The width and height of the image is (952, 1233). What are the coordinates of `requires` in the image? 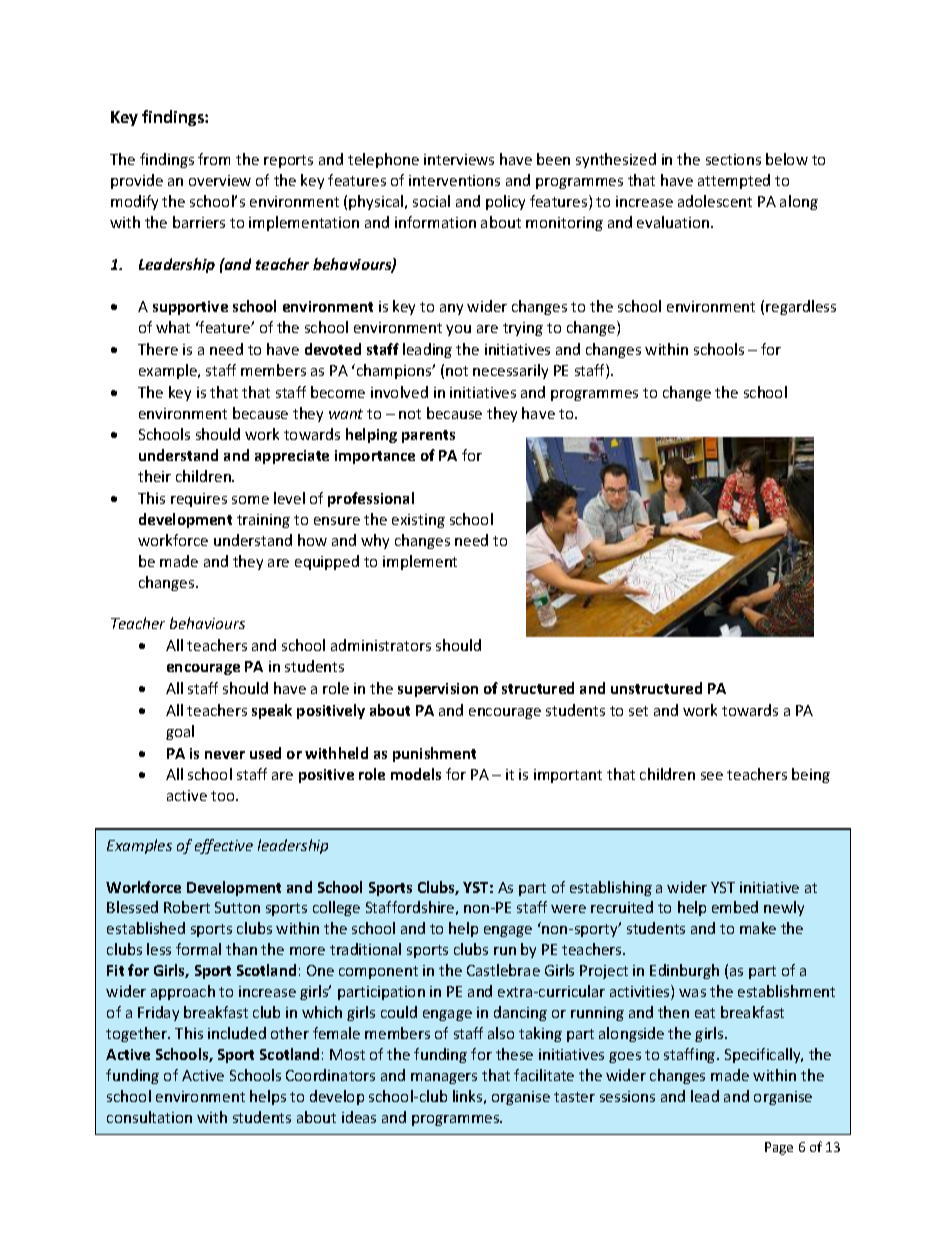 It's located at (199, 500).
